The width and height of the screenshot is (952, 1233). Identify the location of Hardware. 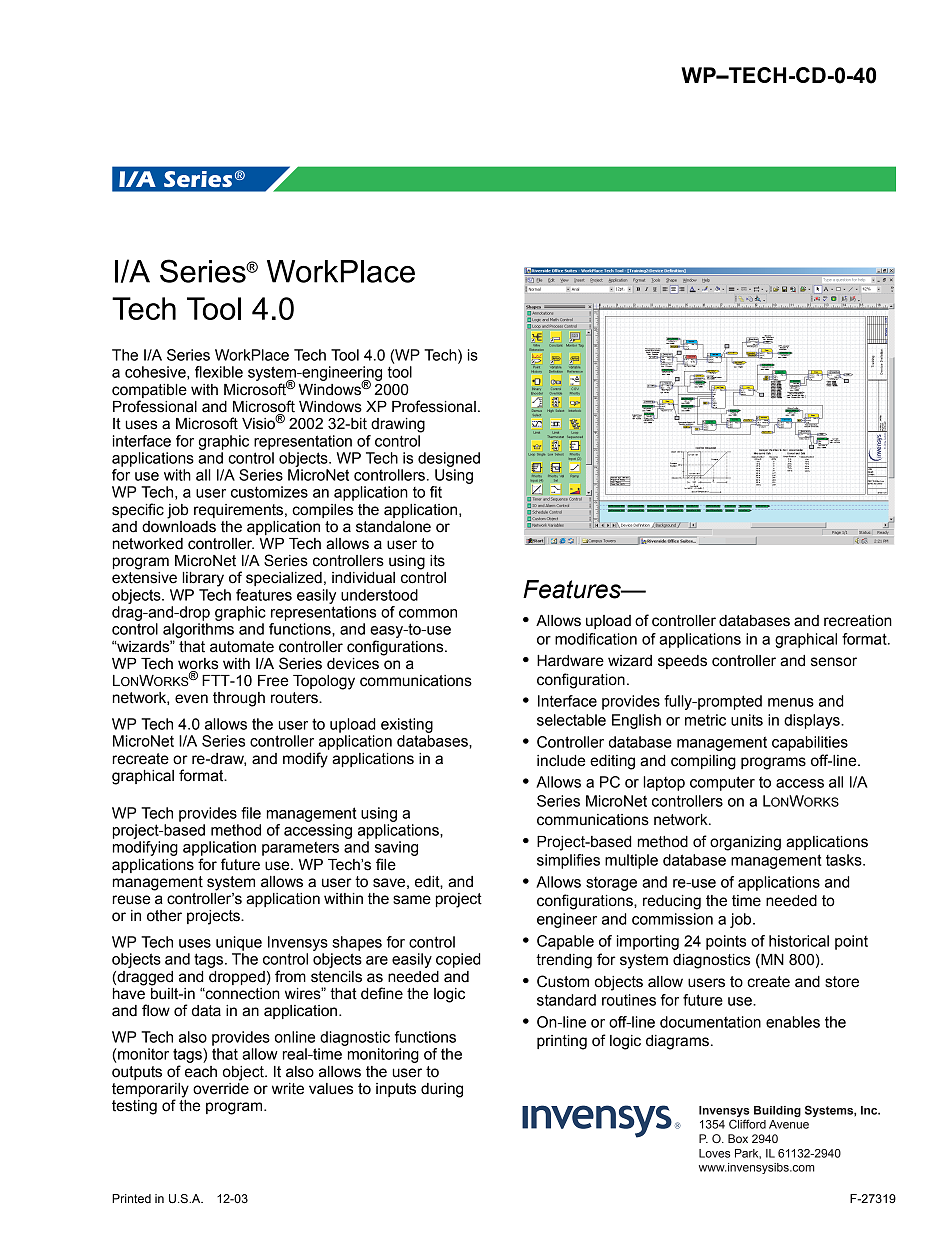
(570, 661).
